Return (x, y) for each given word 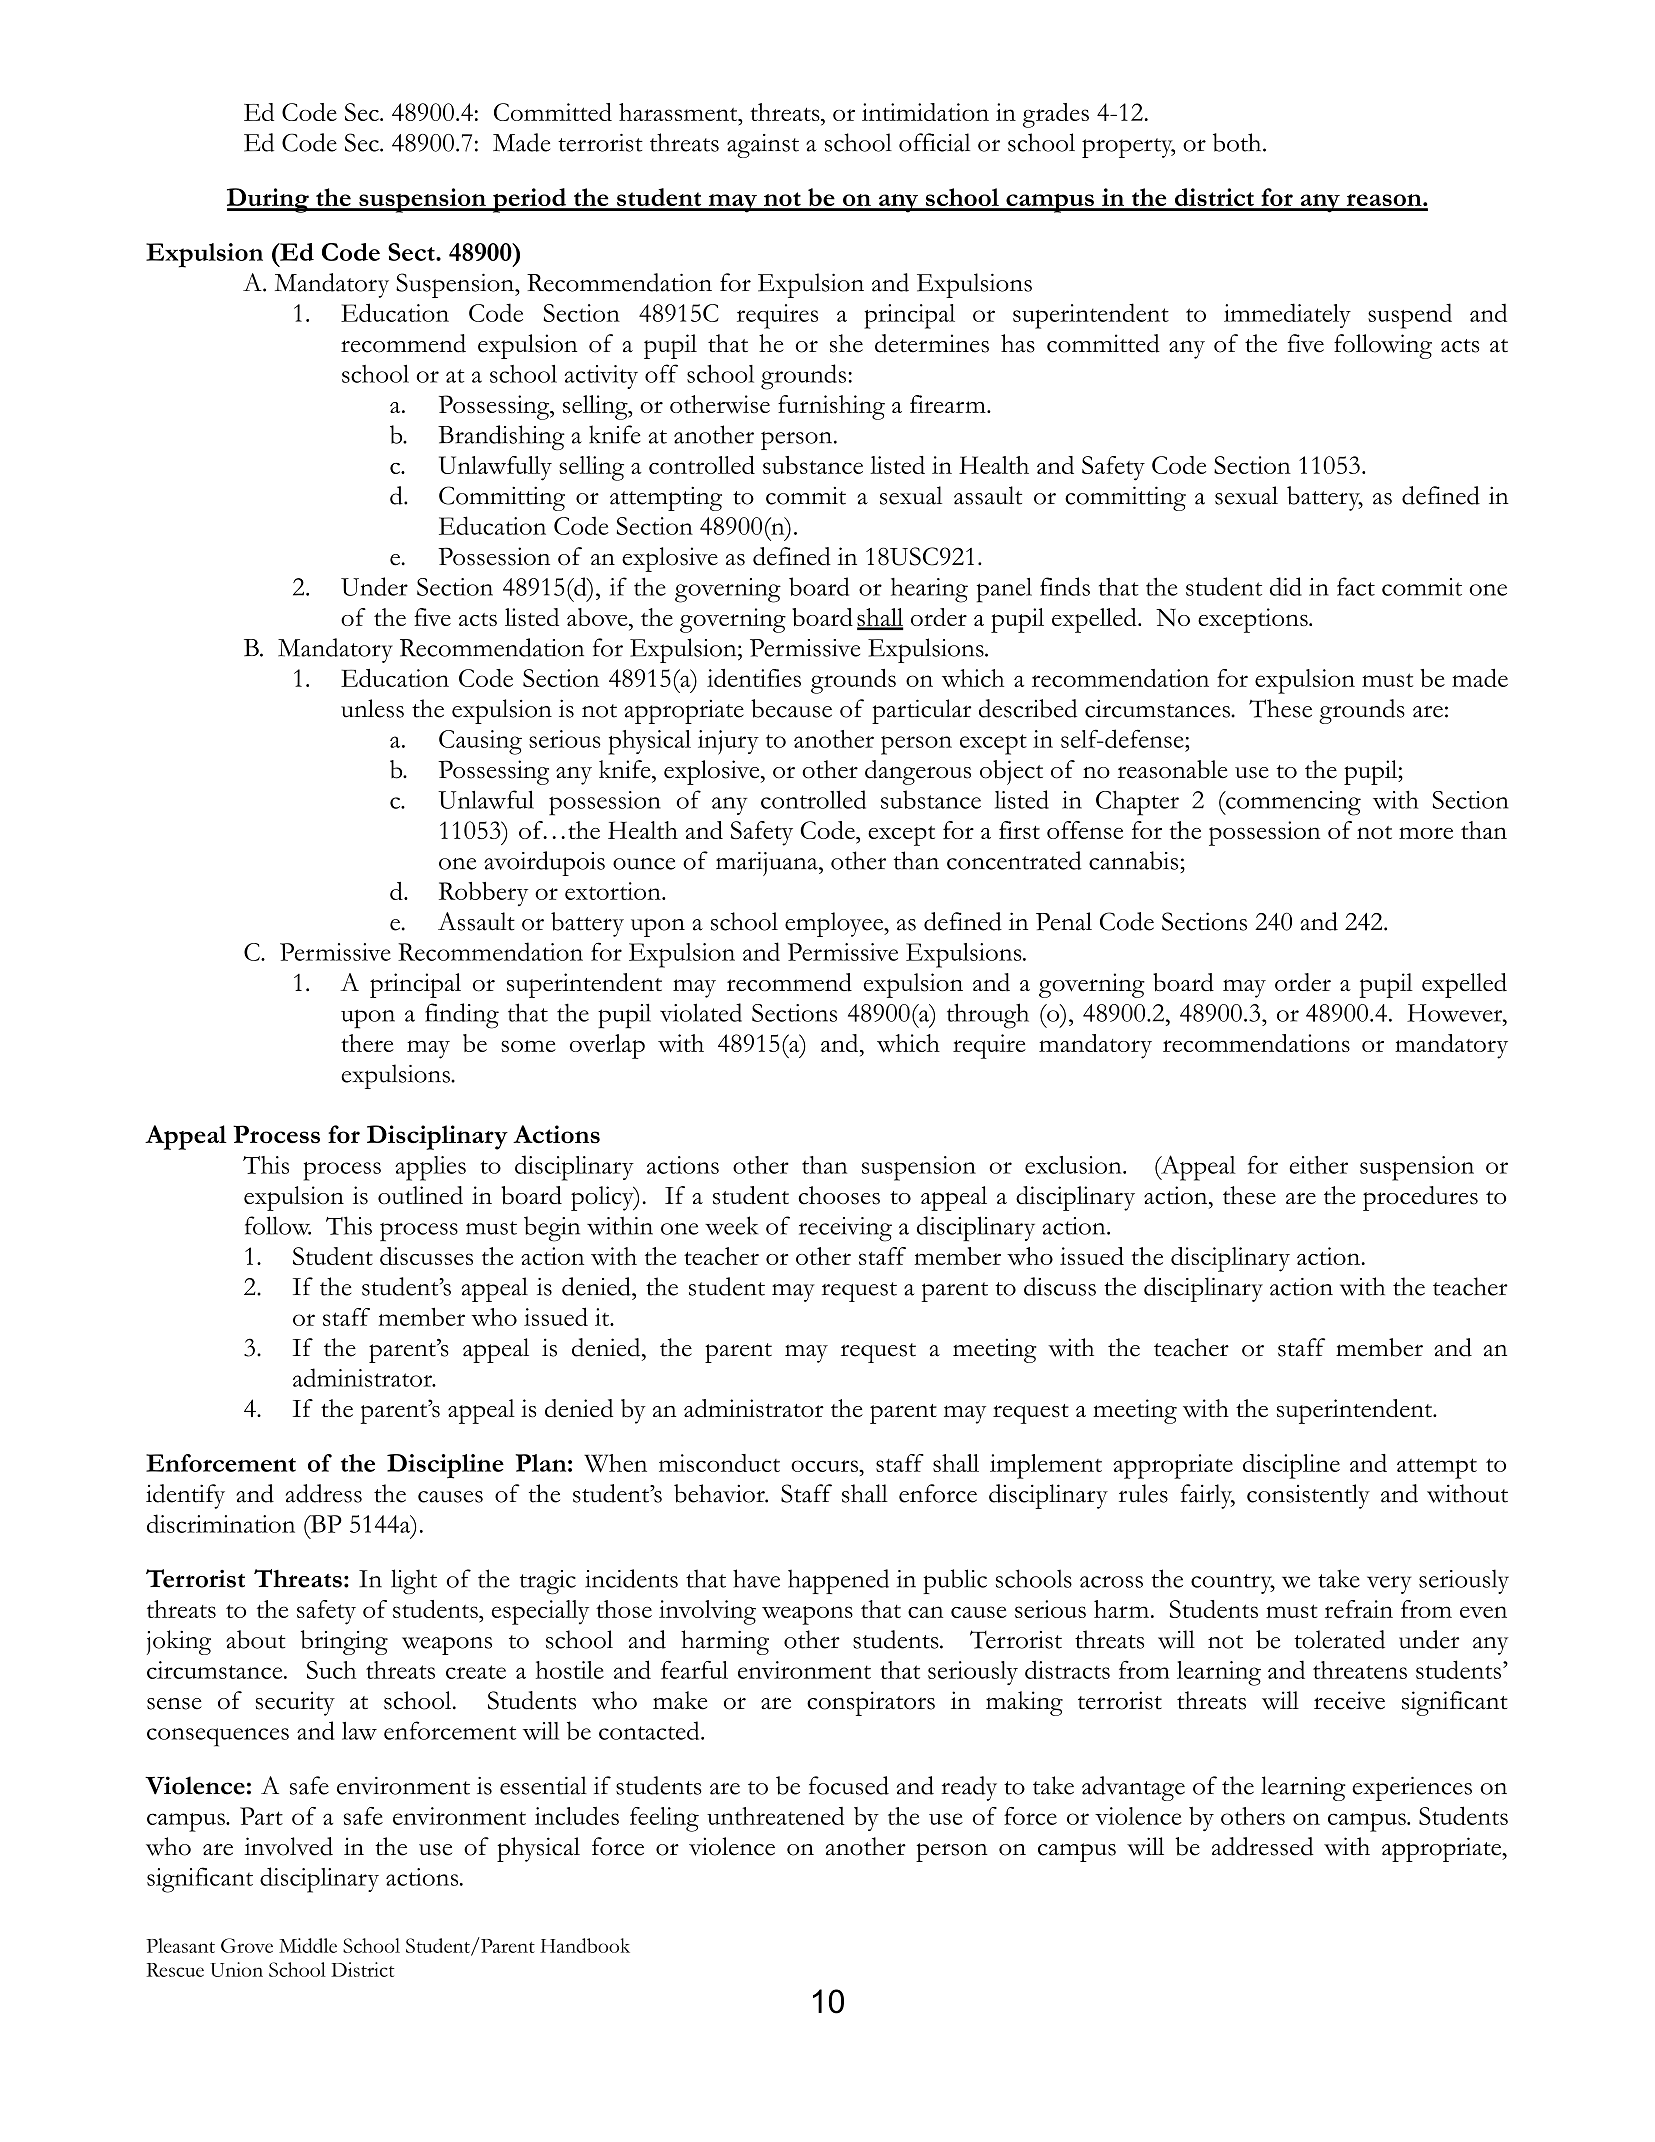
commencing (1292, 803)
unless (372, 708)
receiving (845, 1229)
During (269, 200)
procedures (1420, 1198)
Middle (308, 1945)
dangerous (918, 772)
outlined (420, 1195)
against (763, 146)
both (1238, 142)
